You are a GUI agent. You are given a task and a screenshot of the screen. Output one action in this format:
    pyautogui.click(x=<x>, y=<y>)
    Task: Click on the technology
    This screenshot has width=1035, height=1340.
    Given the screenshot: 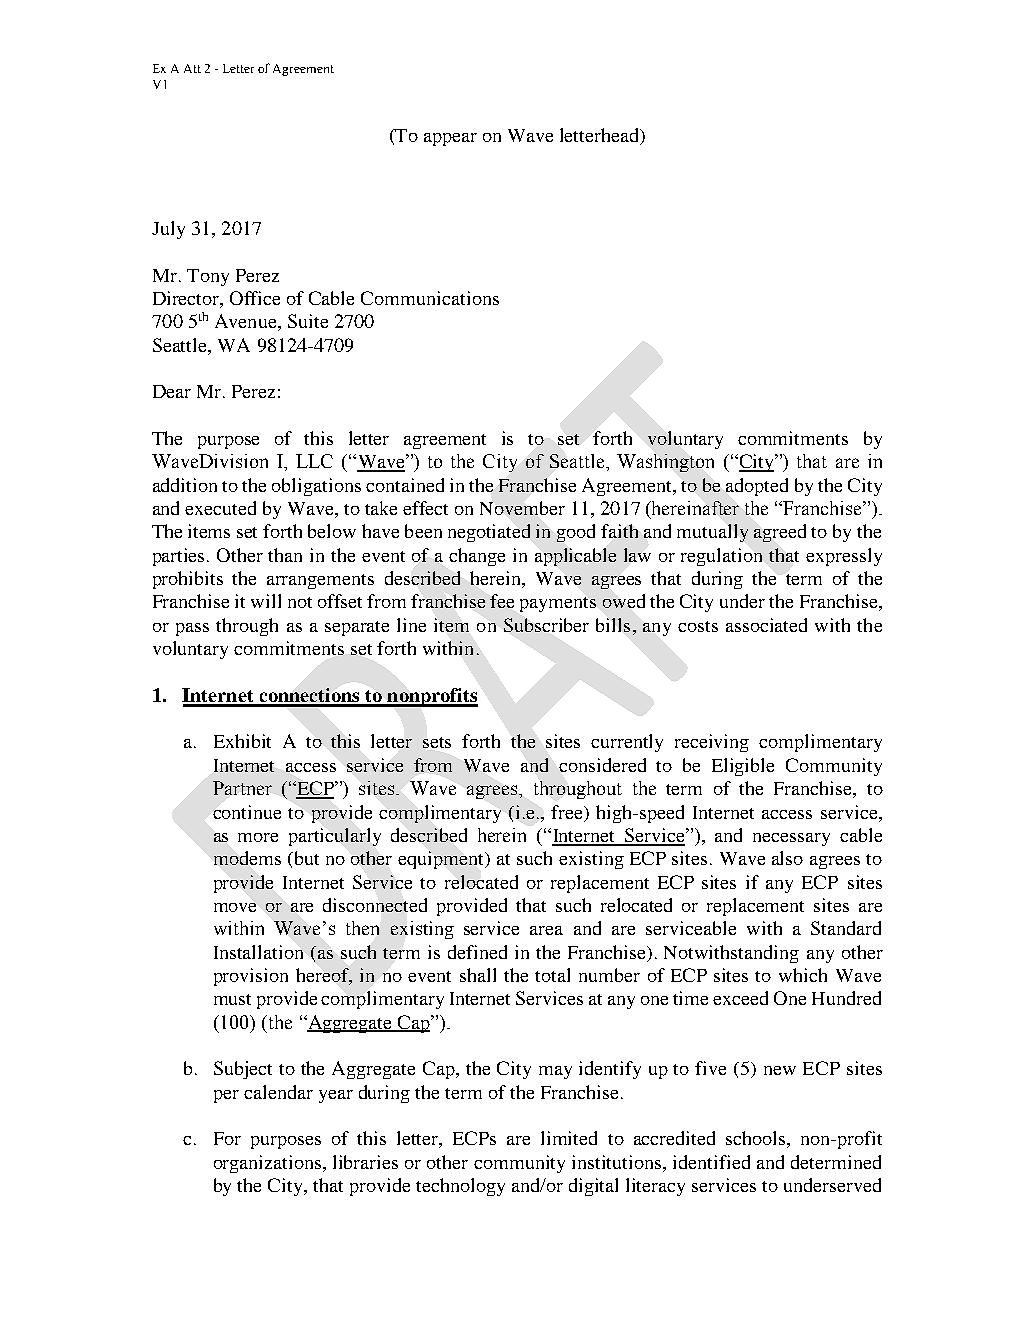 What is the action you would take?
    pyautogui.click(x=460, y=1187)
